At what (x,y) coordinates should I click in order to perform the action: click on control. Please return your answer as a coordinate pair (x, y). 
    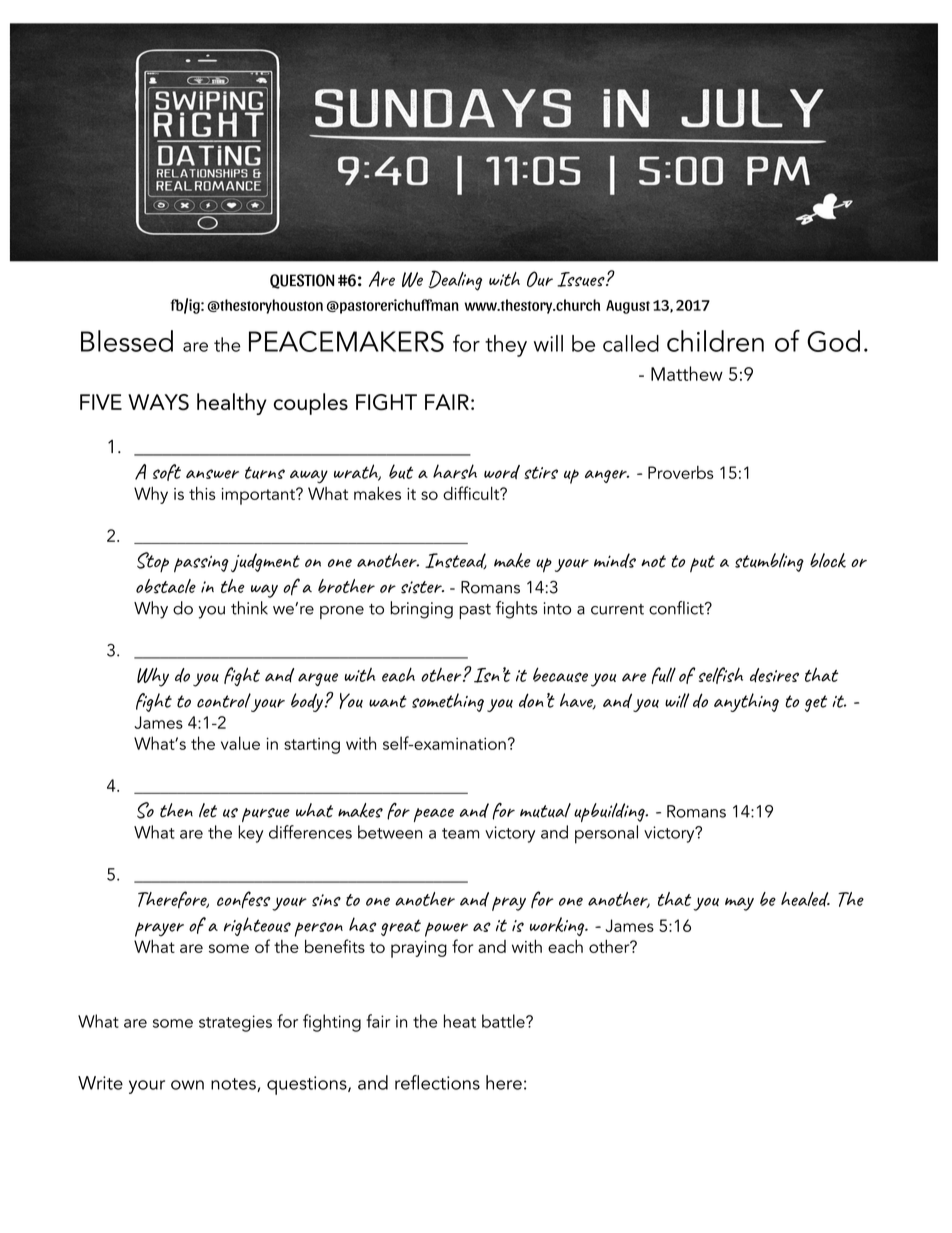
    Looking at the image, I should click on (224, 700).
